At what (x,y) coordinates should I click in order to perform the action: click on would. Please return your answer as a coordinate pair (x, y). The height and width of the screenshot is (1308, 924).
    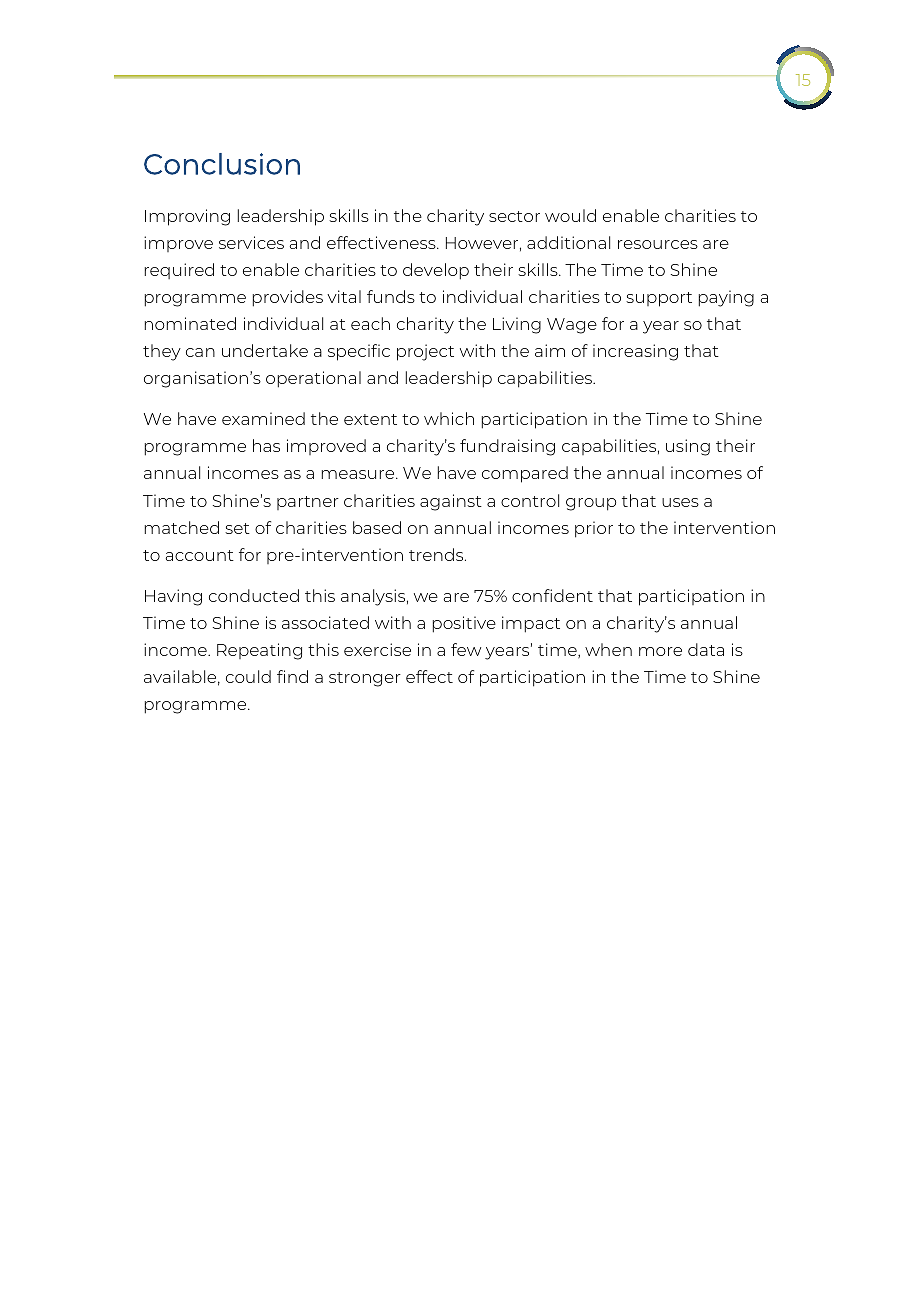
    Looking at the image, I should click on (570, 215).
